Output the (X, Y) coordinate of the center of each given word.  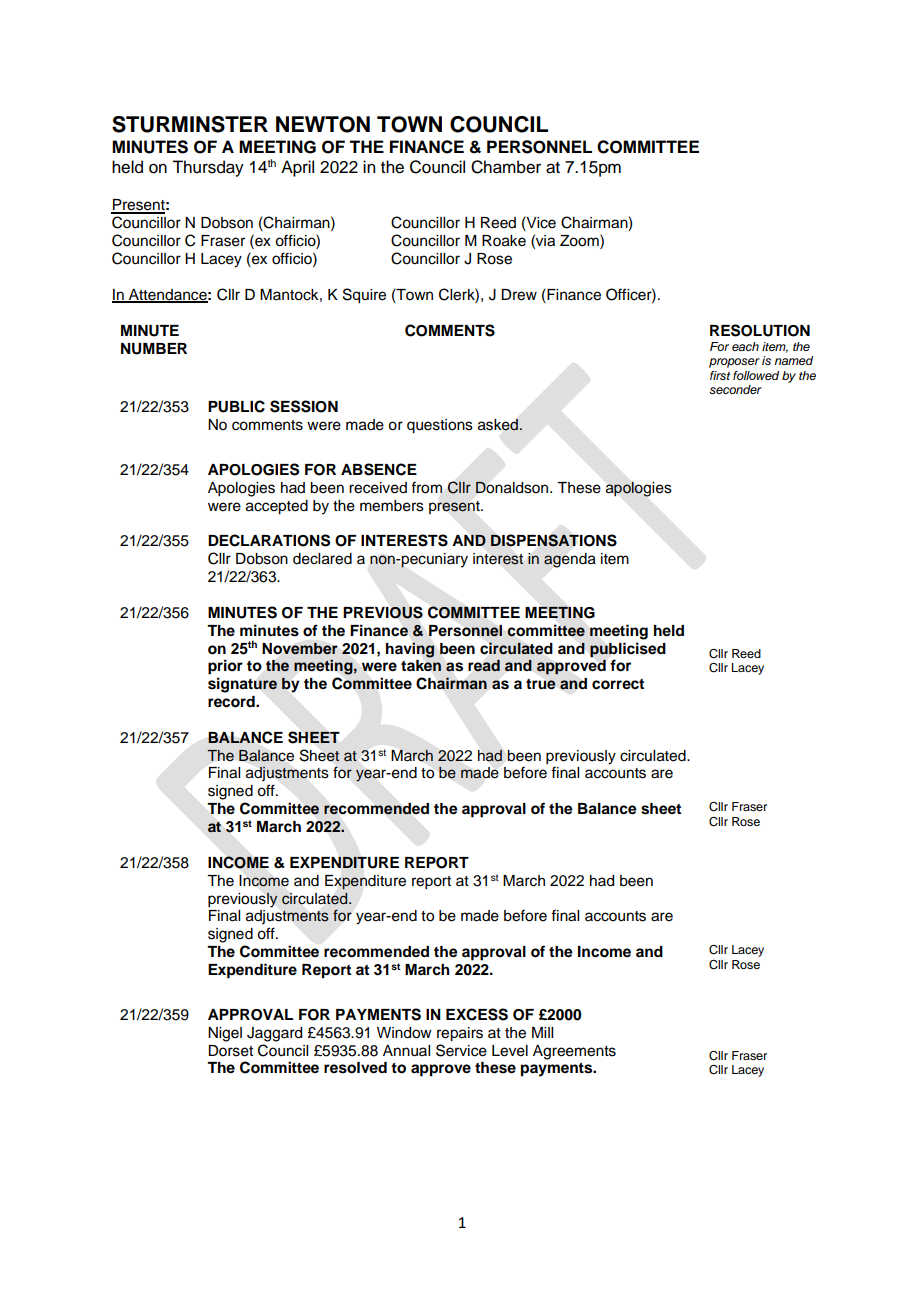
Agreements (574, 1052)
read (484, 665)
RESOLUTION (760, 330)
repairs (460, 1034)
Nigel (225, 1034)
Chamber (506, 167)
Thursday (208, 168)
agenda (570, 560)
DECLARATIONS (269, 540)
